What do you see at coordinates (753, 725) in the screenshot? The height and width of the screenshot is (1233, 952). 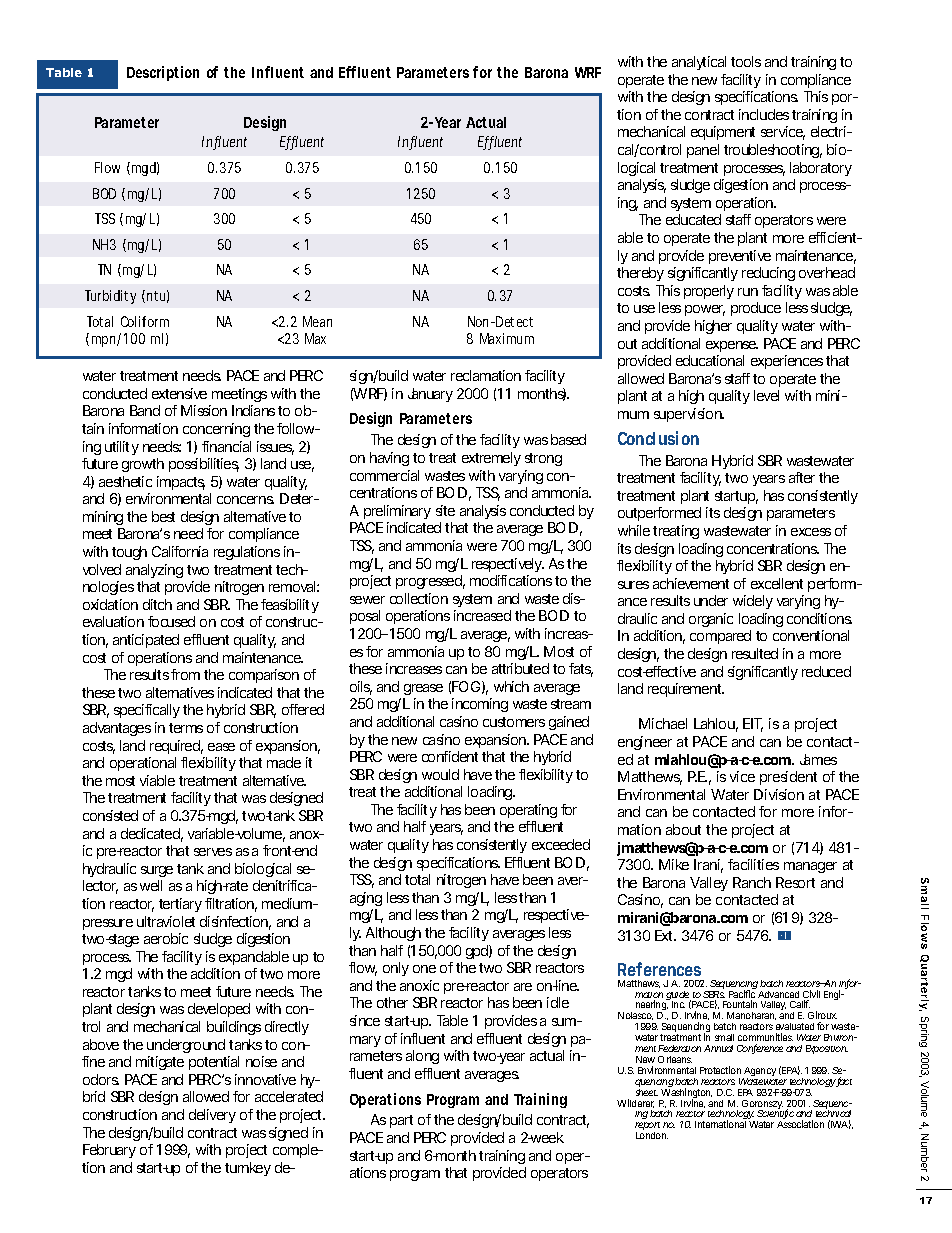 I see `EIT` at bounding box center [753, 725].
